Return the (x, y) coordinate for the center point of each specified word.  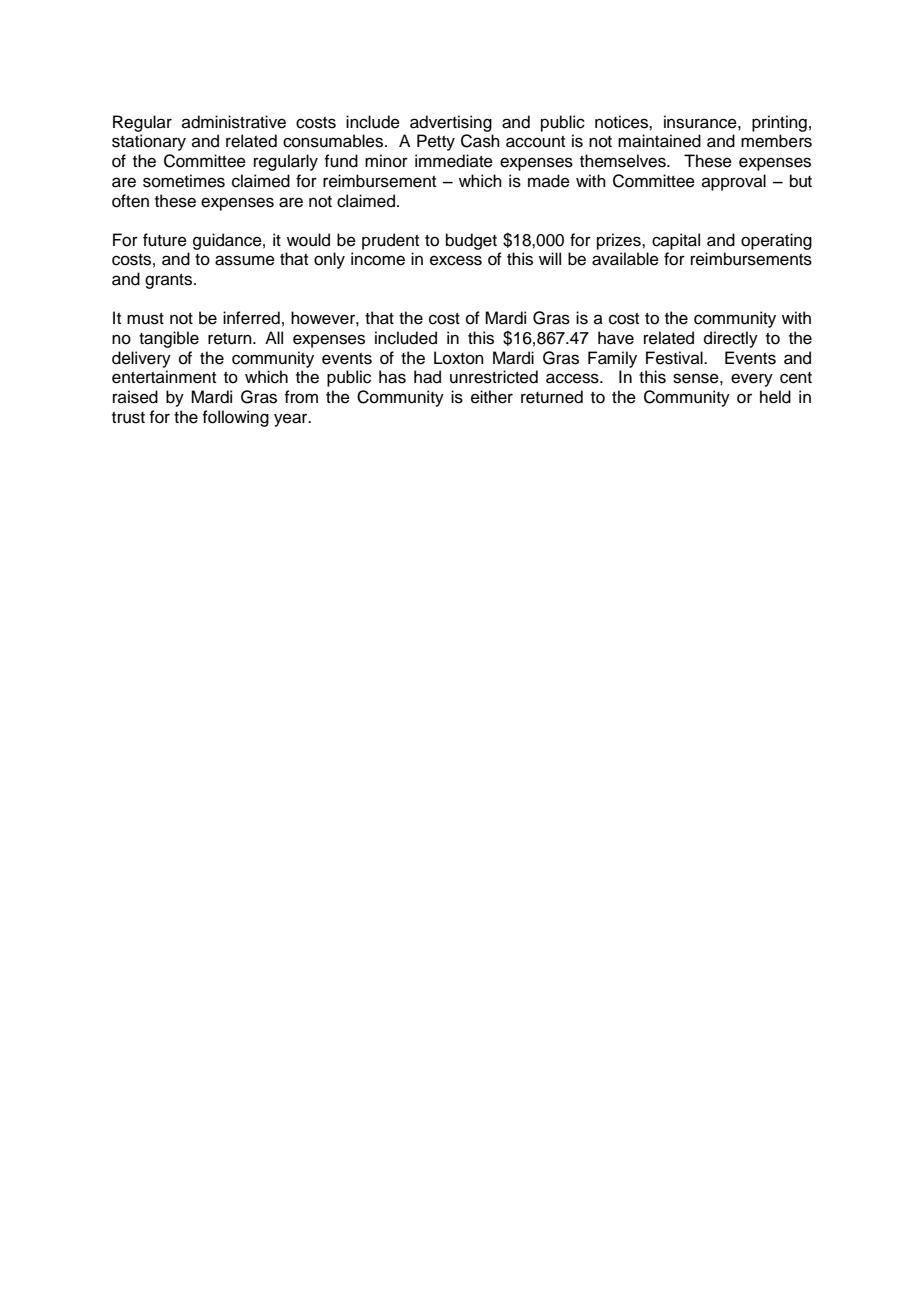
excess (456, 260)
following (235, 418)
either (492, 397)
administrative (234, 122)
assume (245, 260)
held (775, 397)
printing (779, 123)
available (625, 259)
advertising (451, 123)
